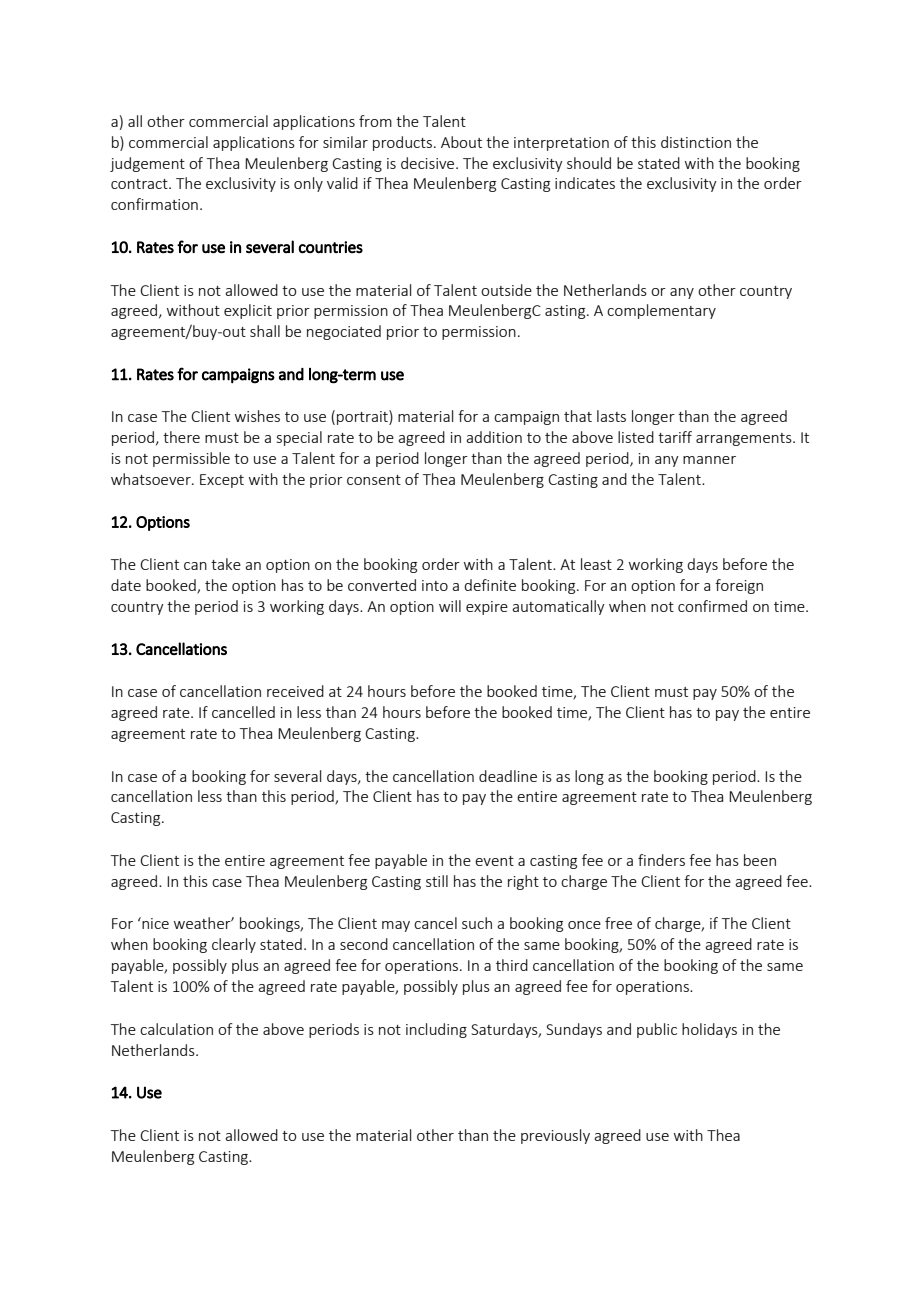 This document has width=924, height=1308. I want to click on judgement, so click(147, 164).
